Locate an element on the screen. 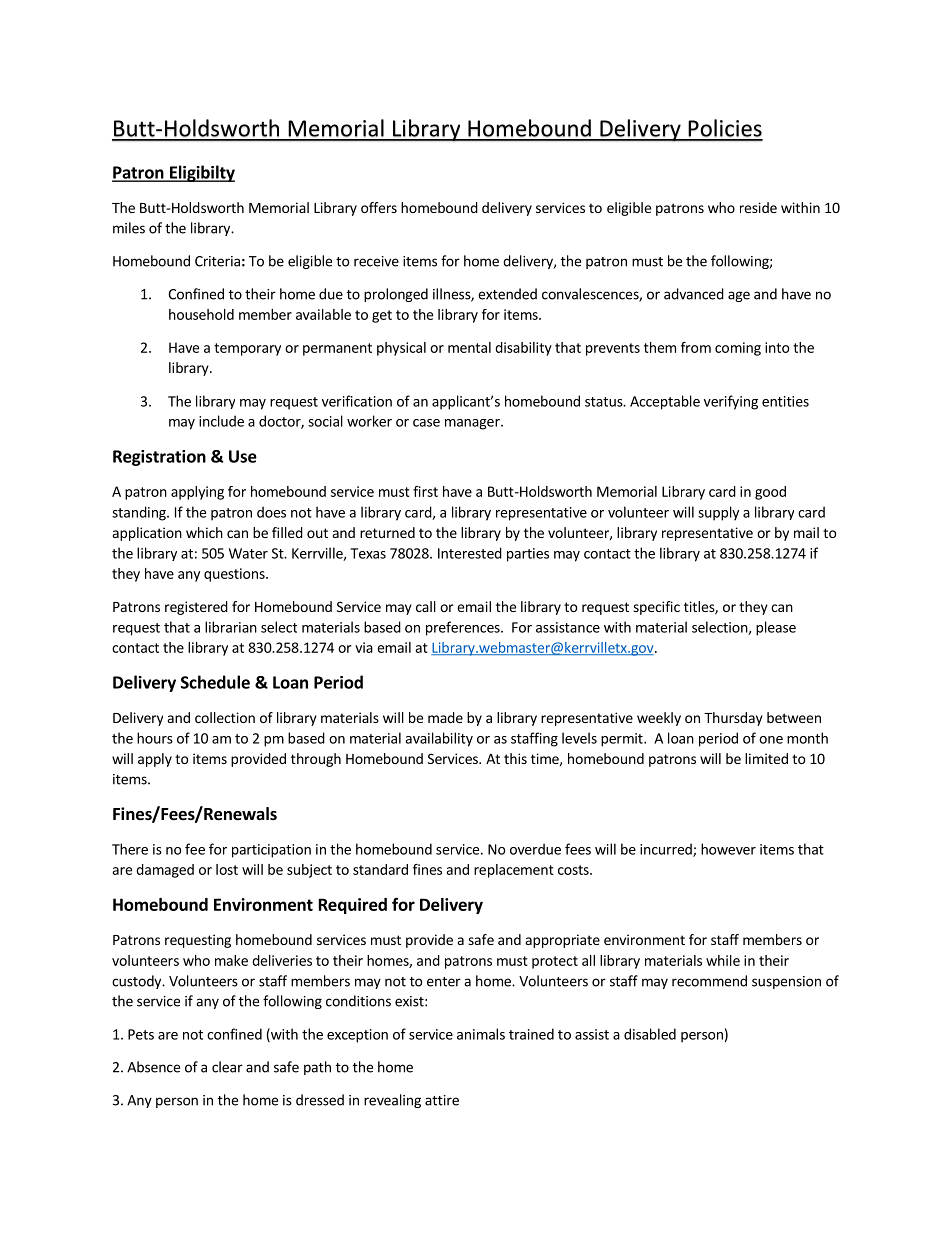 The width and height of the screenshot is (952, 1233). offers is located at coordinates (379, 207).
